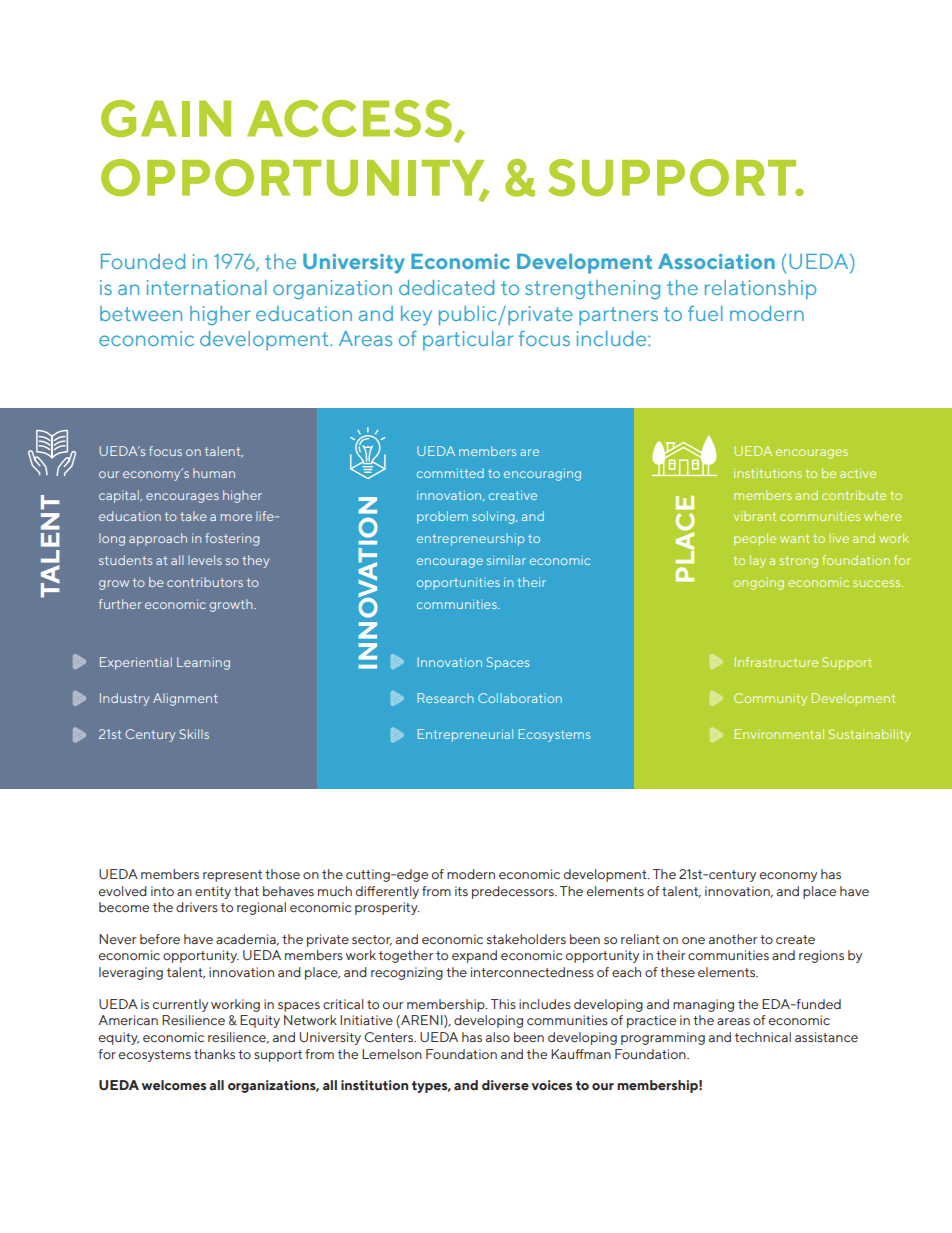 This page has height=1233, width=952. Describe the element at coordinates (214, 1054) in the page. I see `thanks` at that location.
